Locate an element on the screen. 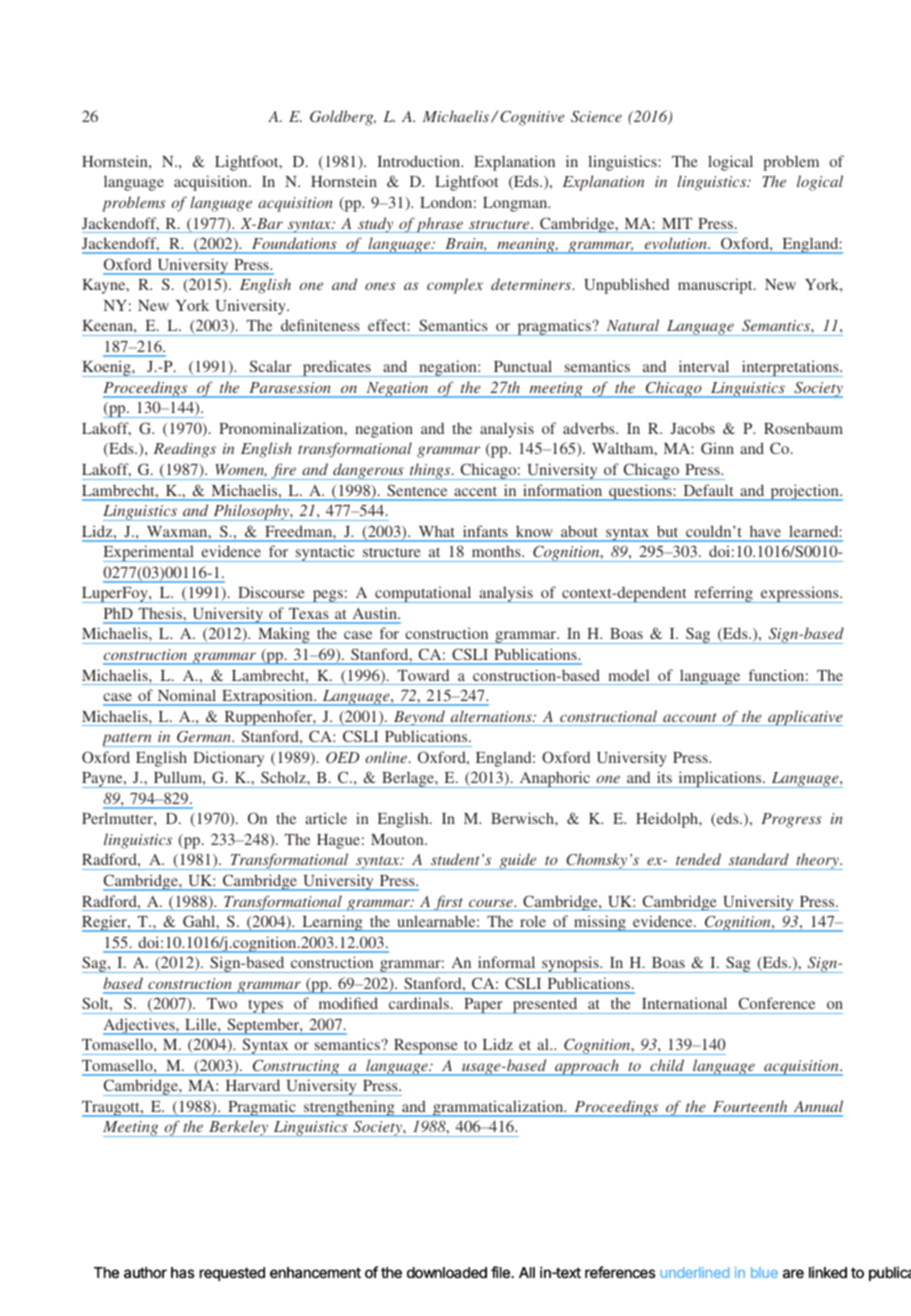 The image size is (911, 1316). has is located at coordinates (183, 1273).
